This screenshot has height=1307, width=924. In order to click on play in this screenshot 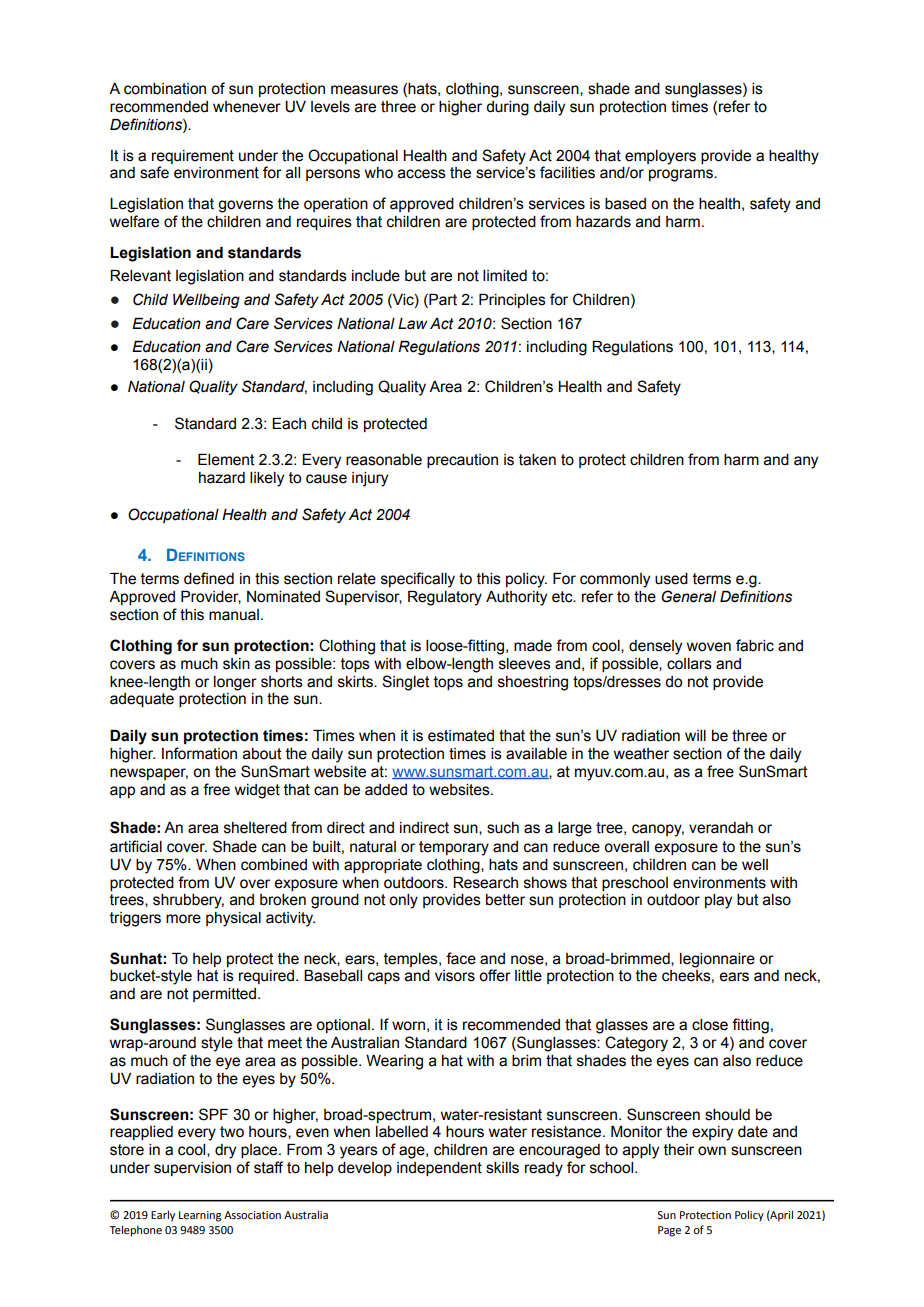, I will do `click(718, 901)`.
